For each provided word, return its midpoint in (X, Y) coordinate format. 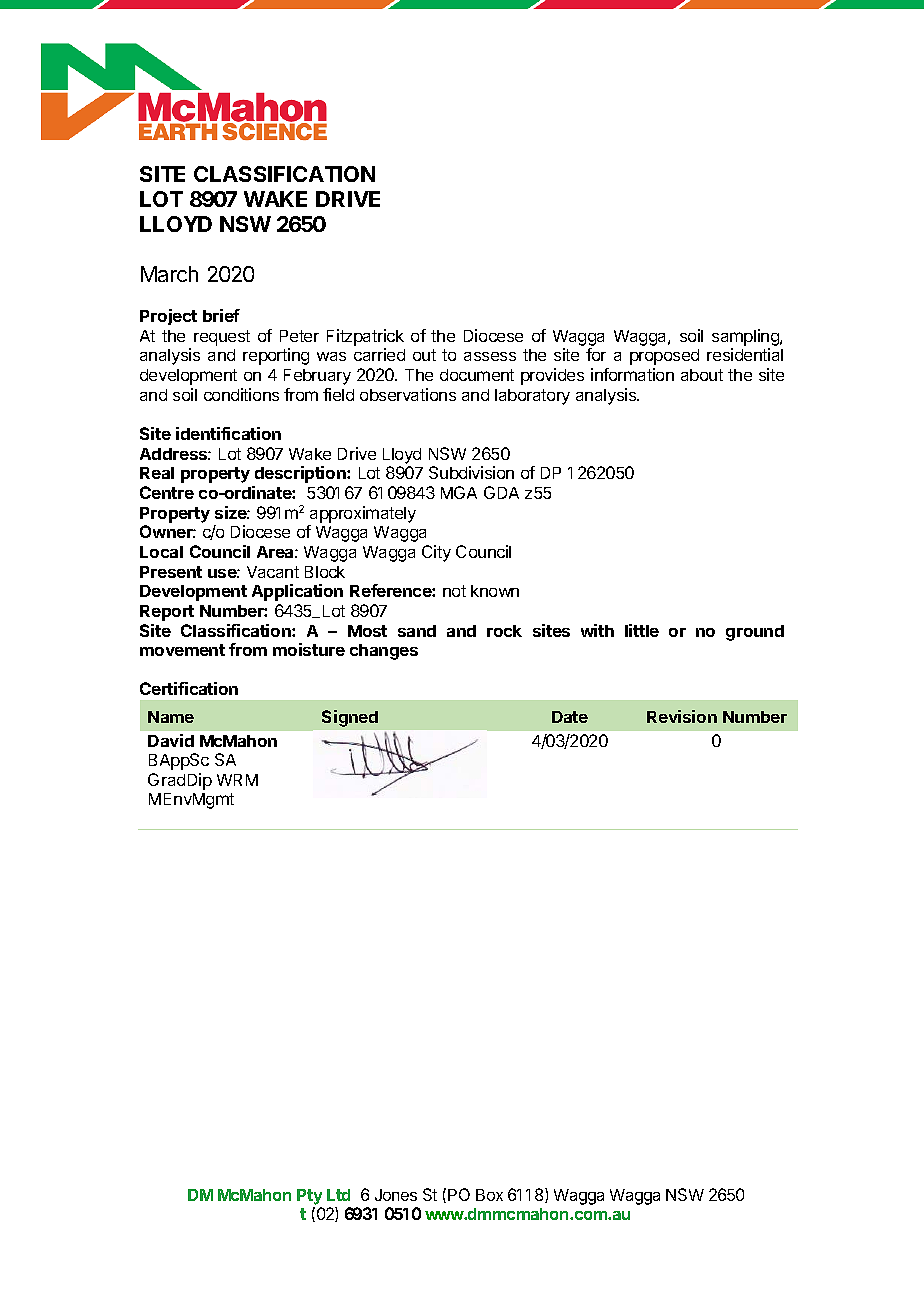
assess (490, 356)
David (171, 740)
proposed (664, 357)
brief (221, 315)
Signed (350, 718)
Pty (309, 1197)
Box (489, 1195)
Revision (682, 716)
